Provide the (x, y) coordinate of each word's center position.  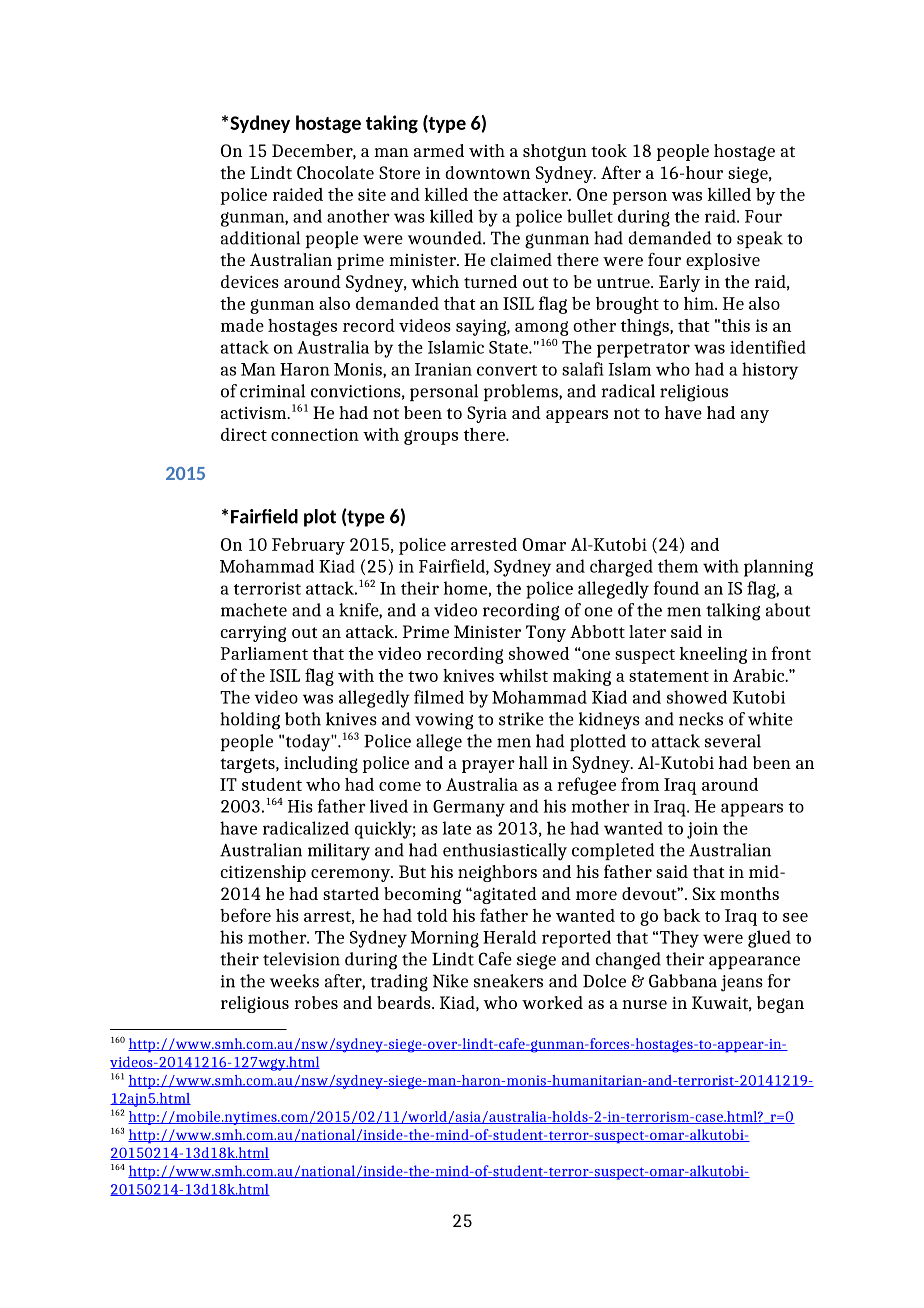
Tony (546, 633)
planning (778, 568)
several (733, 741)
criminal (272, 391)
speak (760, 239)
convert (507, 370)
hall (533, 762)
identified (768, 347)
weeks (294, 981)
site (372, 194)
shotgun (555, 152)
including (321, 764)
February (308, 546)
